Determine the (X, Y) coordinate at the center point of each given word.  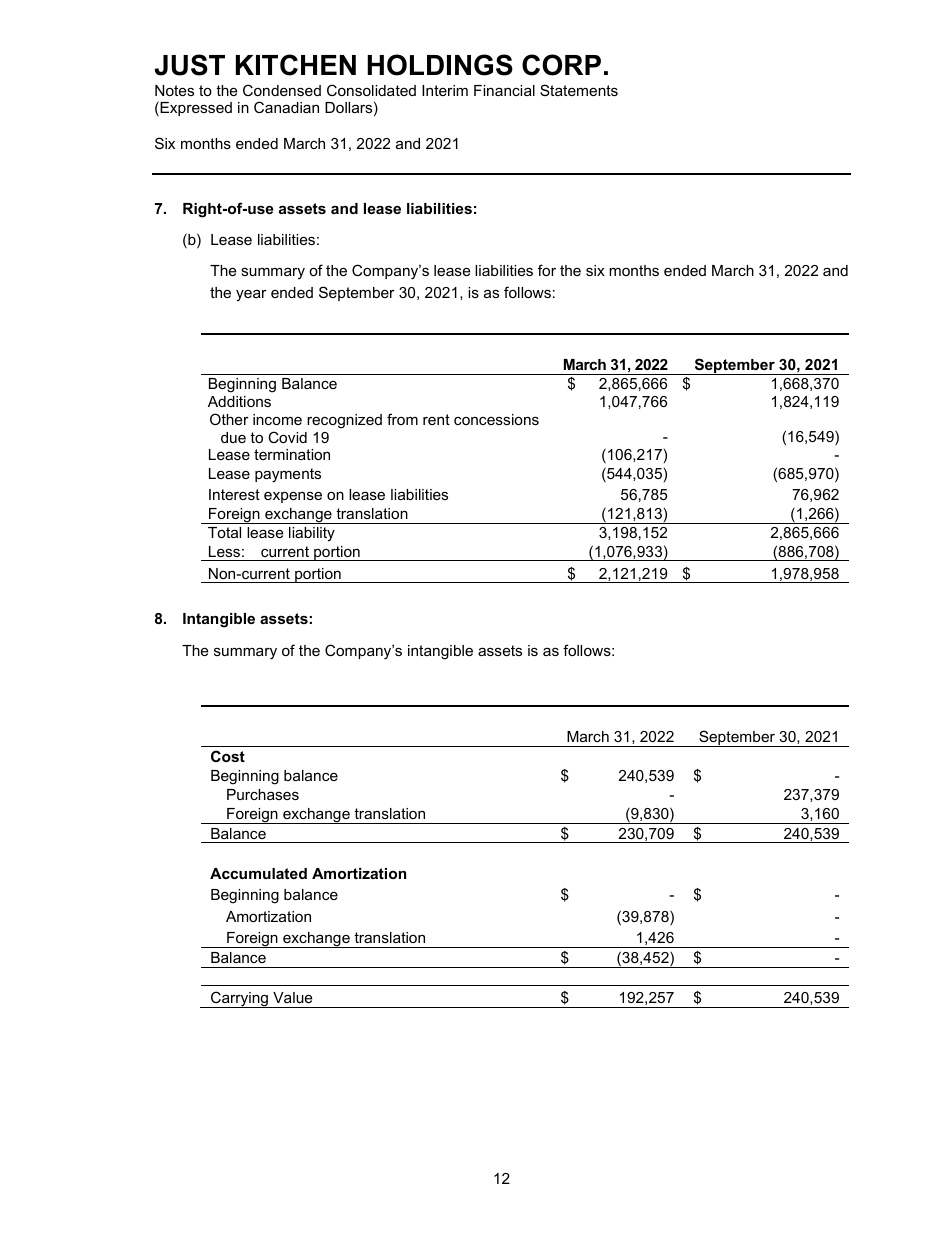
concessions (496, 419)
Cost (228, 756)
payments (288, 475)
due (233, 437)
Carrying (239, 999)
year (251, 296)
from (402, 419)
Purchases (263, 794)
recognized (344, 421)
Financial (504, 90)
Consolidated (371, 90)
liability (312, 534)
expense (293, 497)
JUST (189, 65)
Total (224, 532)
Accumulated (258, 873)
